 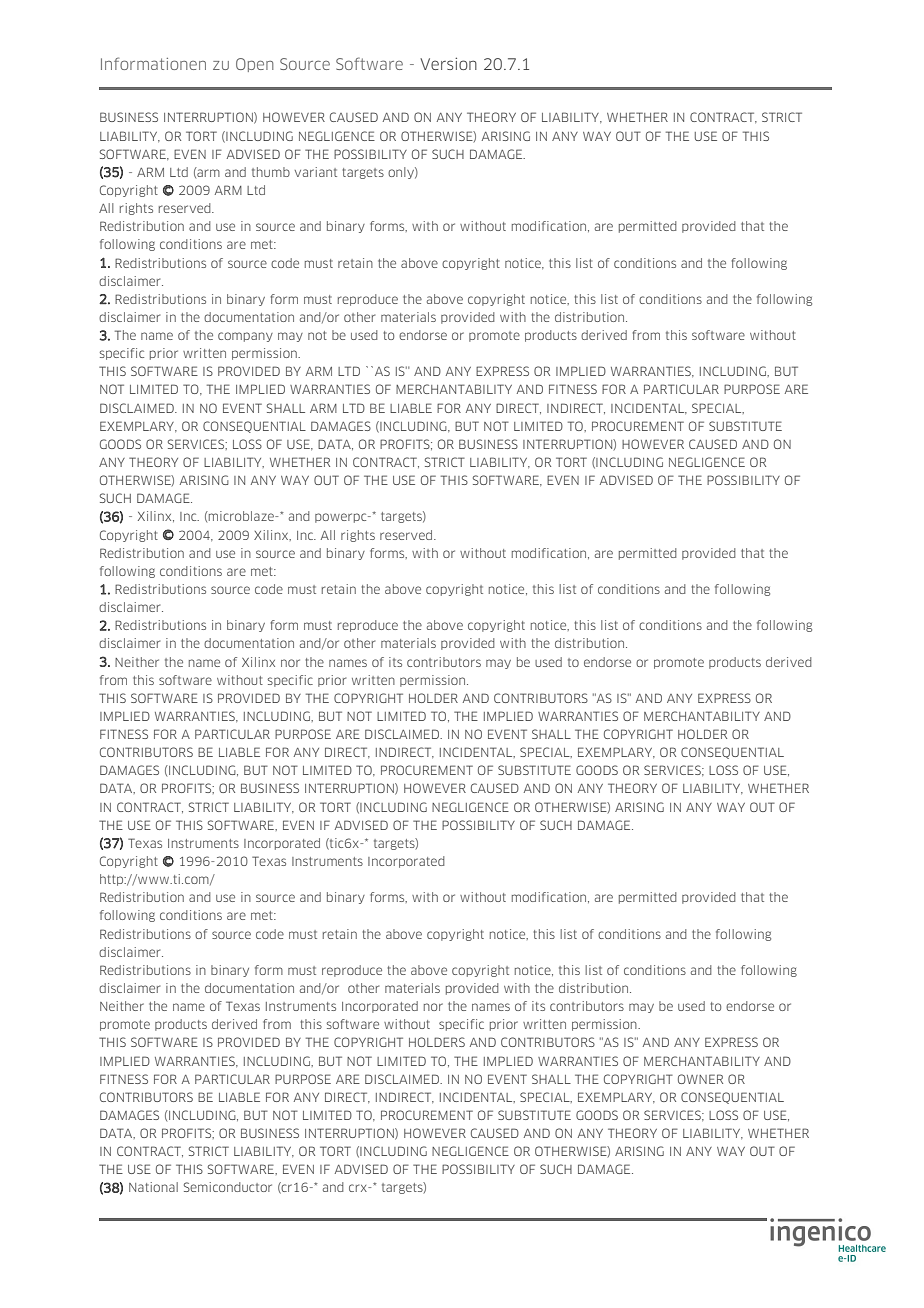 I want to click on Semiconductor, so click(x=228, y=1187).
